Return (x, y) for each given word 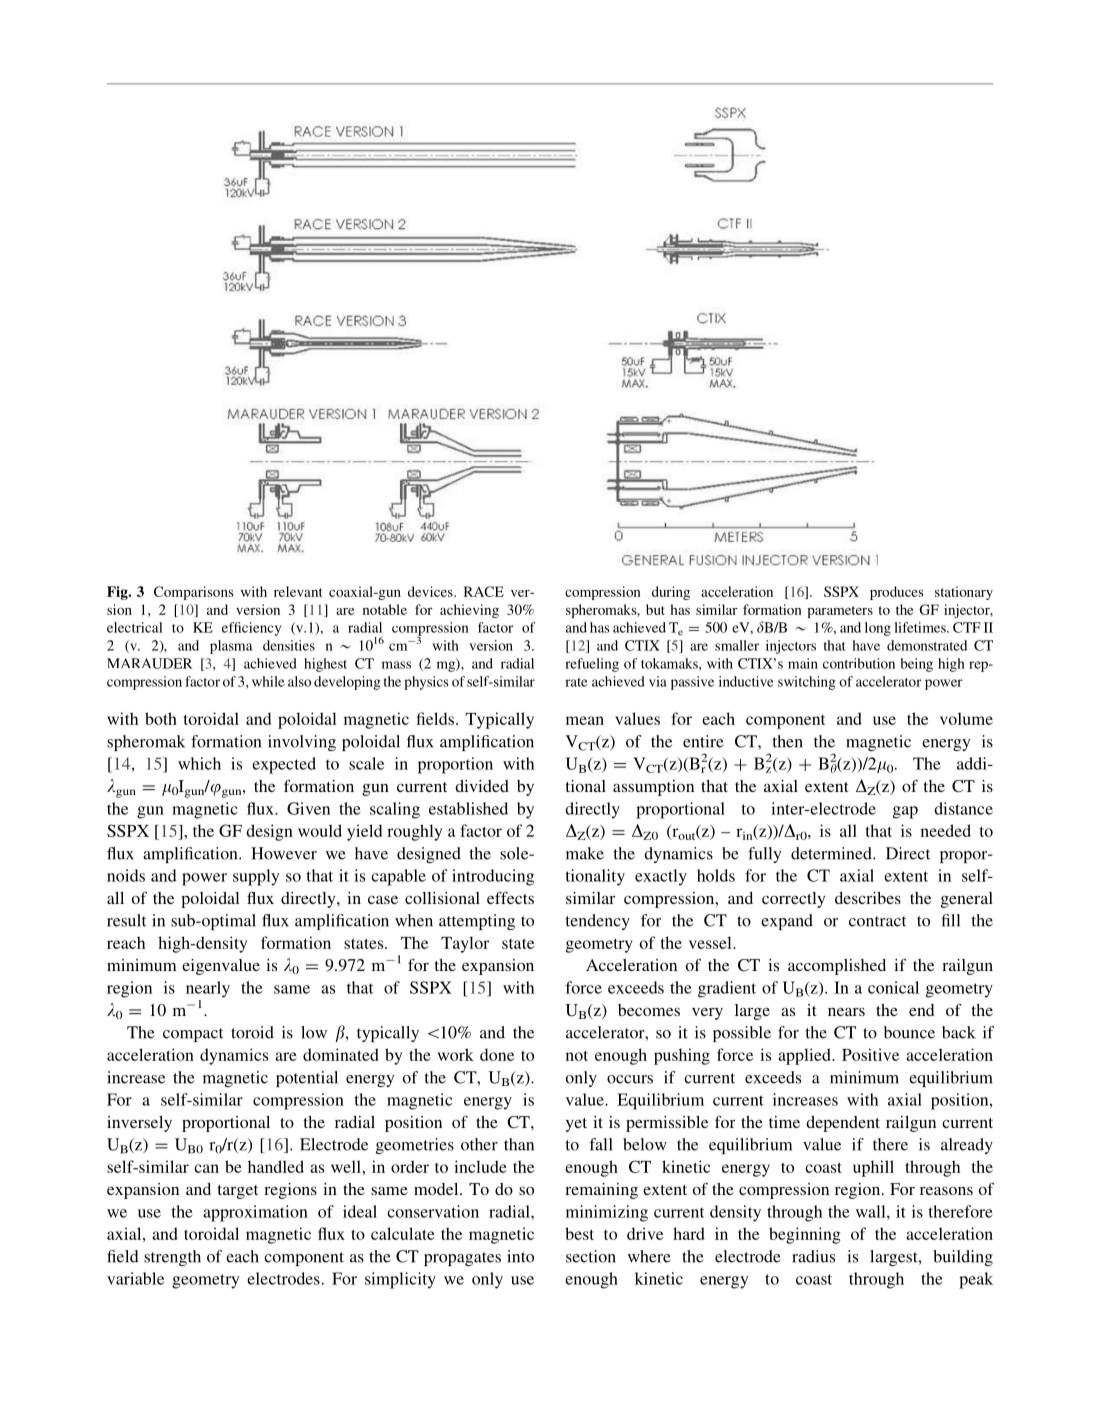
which (199, 763)
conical (893, 987)
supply (256, 877)
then (787, 741)
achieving (469, 611)
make (585, 853)
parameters (840, 612)
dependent (843, 1124)
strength (172, 1258)
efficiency (251, 629)
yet (576, 1125)
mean (585, 720)
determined (832, 853)
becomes (649, 1010)
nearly (208, 989)
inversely (139, 1124)
